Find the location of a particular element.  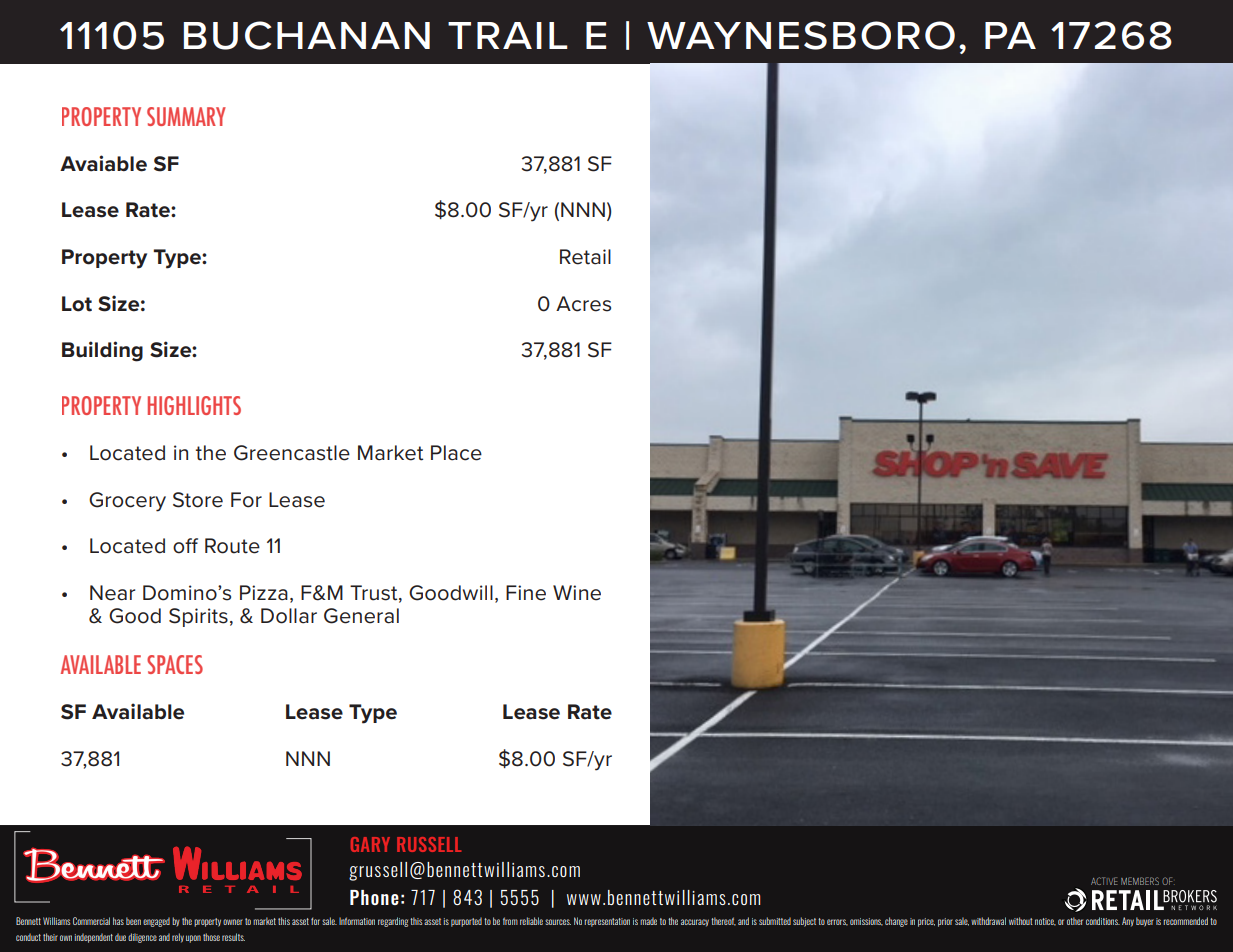

TRAIL is located at coordinates (508, 35).
